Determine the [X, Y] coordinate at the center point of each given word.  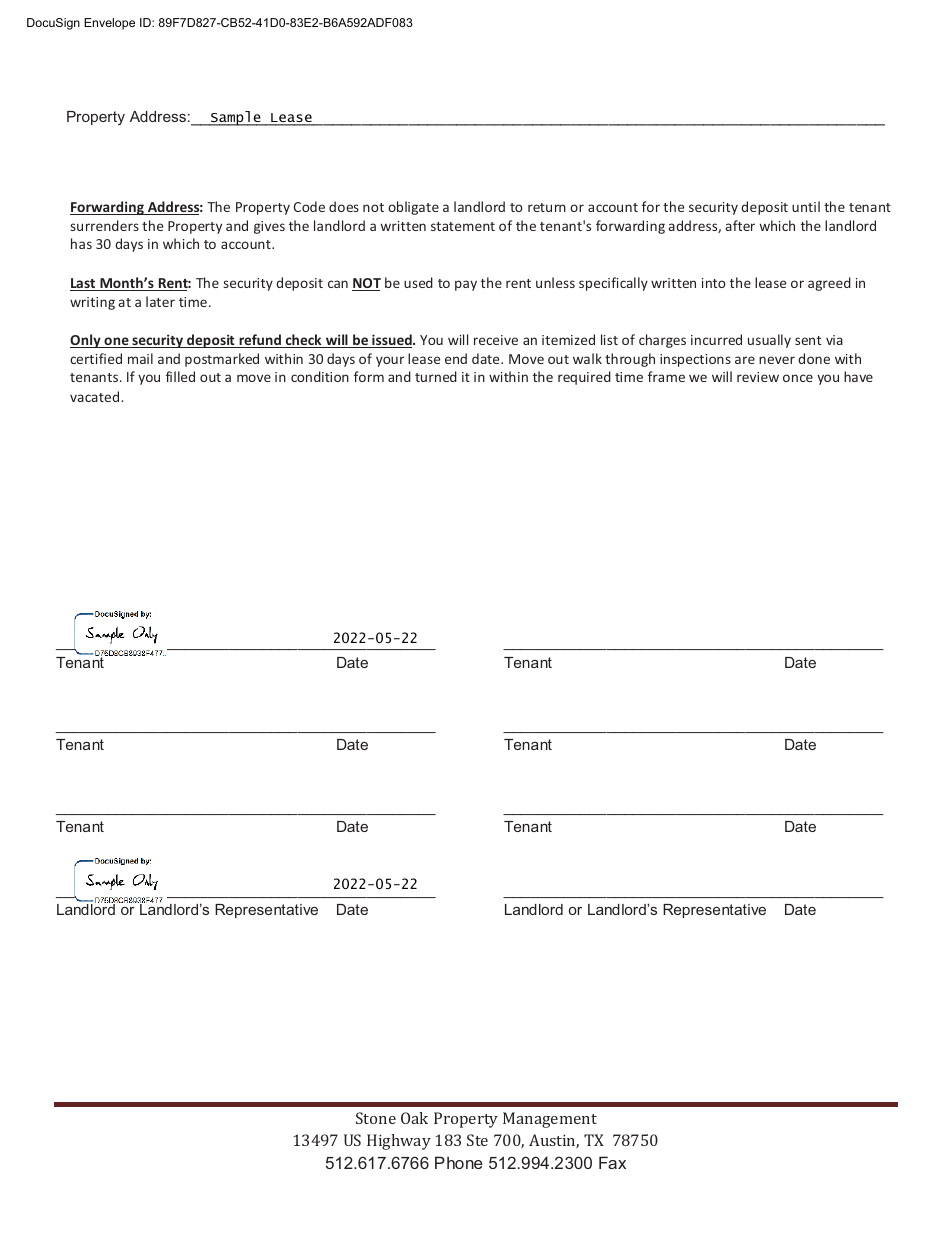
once [798, 378]
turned [436, 376]
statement [463, 226]
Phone [459, 1162]
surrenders [105, 225]
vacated [96, 396]
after [740, 225]
